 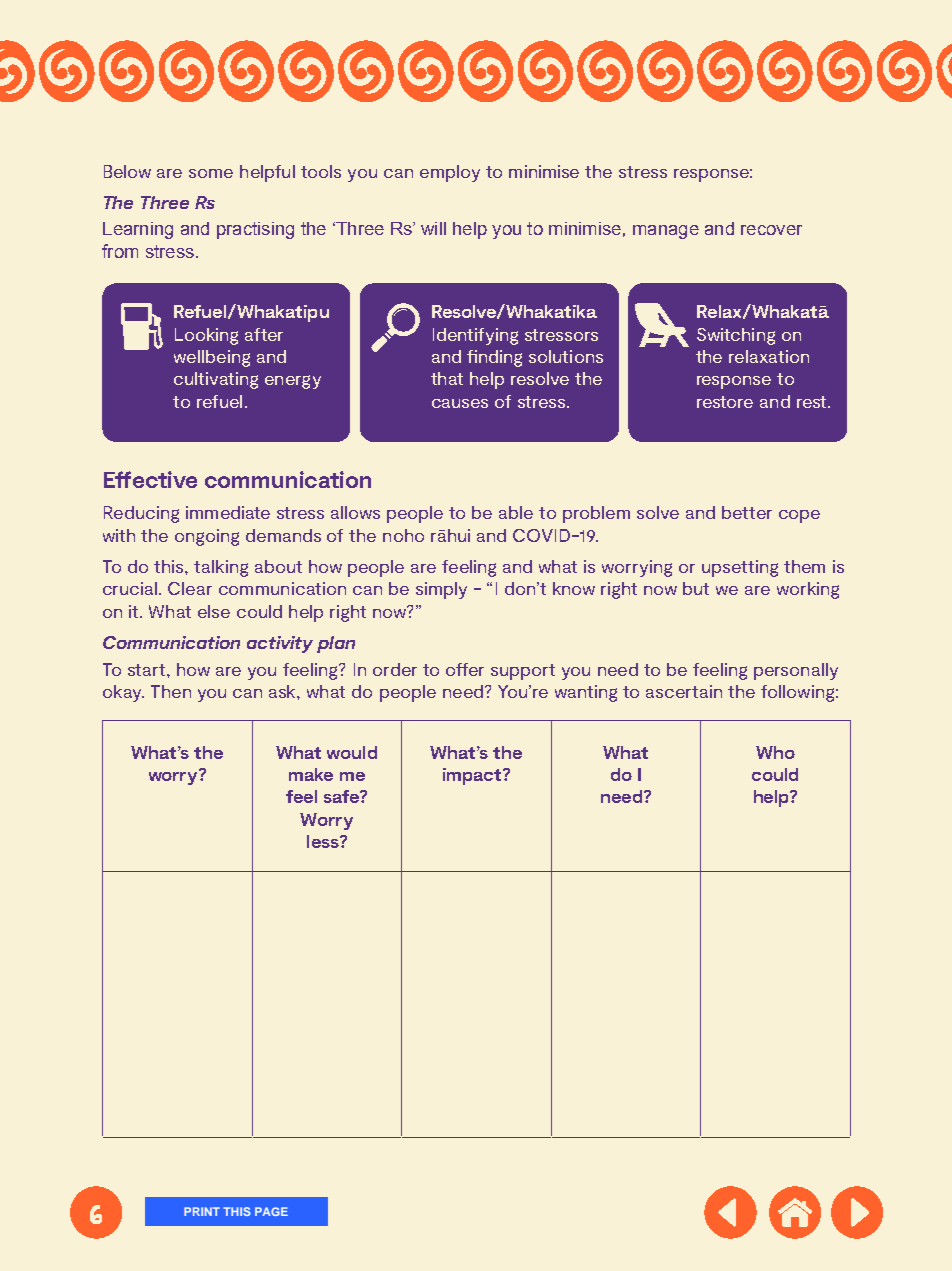 I want to click on upsetting, so click(x=740, y=568).
